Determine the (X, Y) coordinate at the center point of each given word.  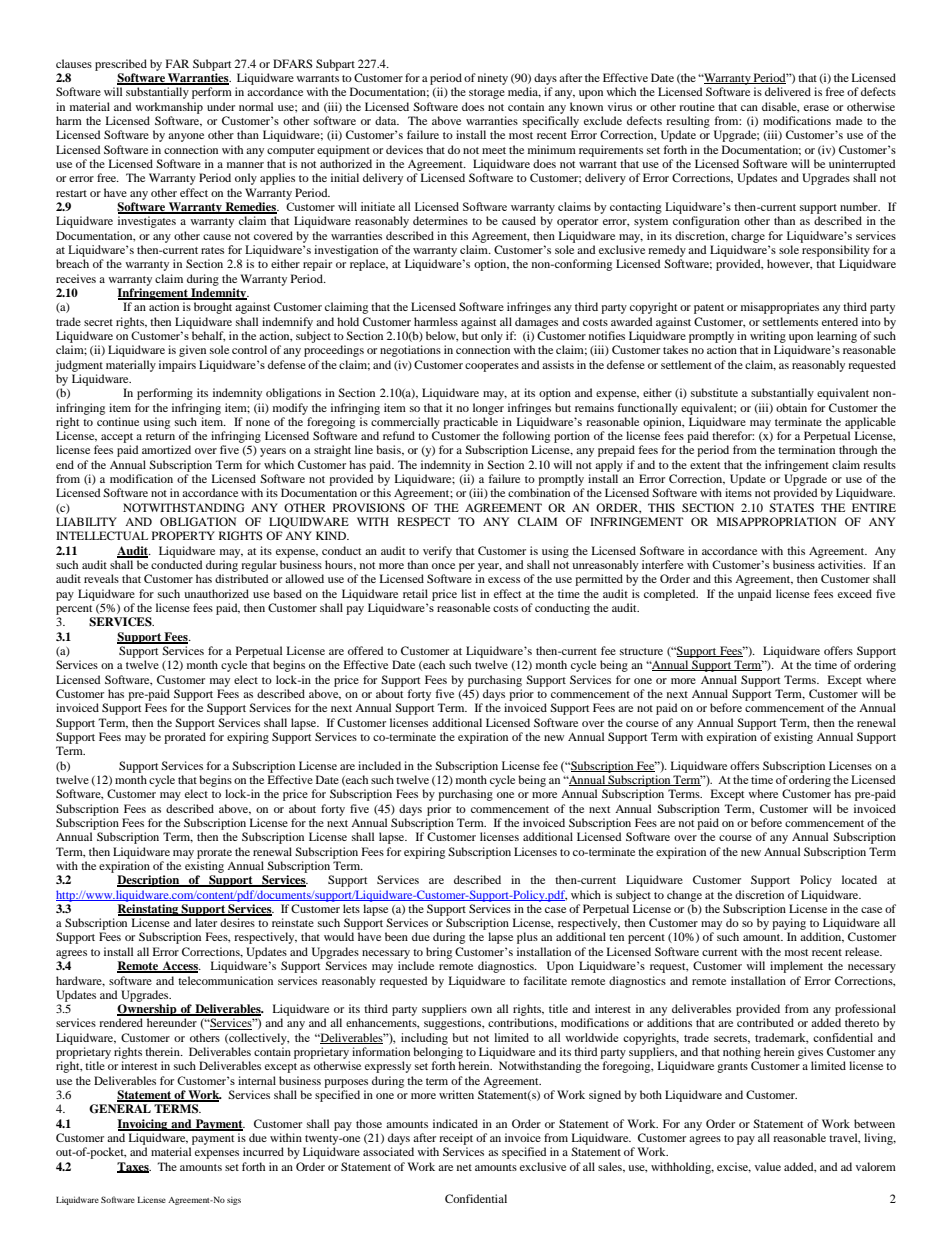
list (468, 593)
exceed (855, 593)
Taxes (134, 1167)
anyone (186, 137)
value (768, 1166)
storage (487, 94)
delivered (788, 91)
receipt (456, 1139)
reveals (101, 578)
